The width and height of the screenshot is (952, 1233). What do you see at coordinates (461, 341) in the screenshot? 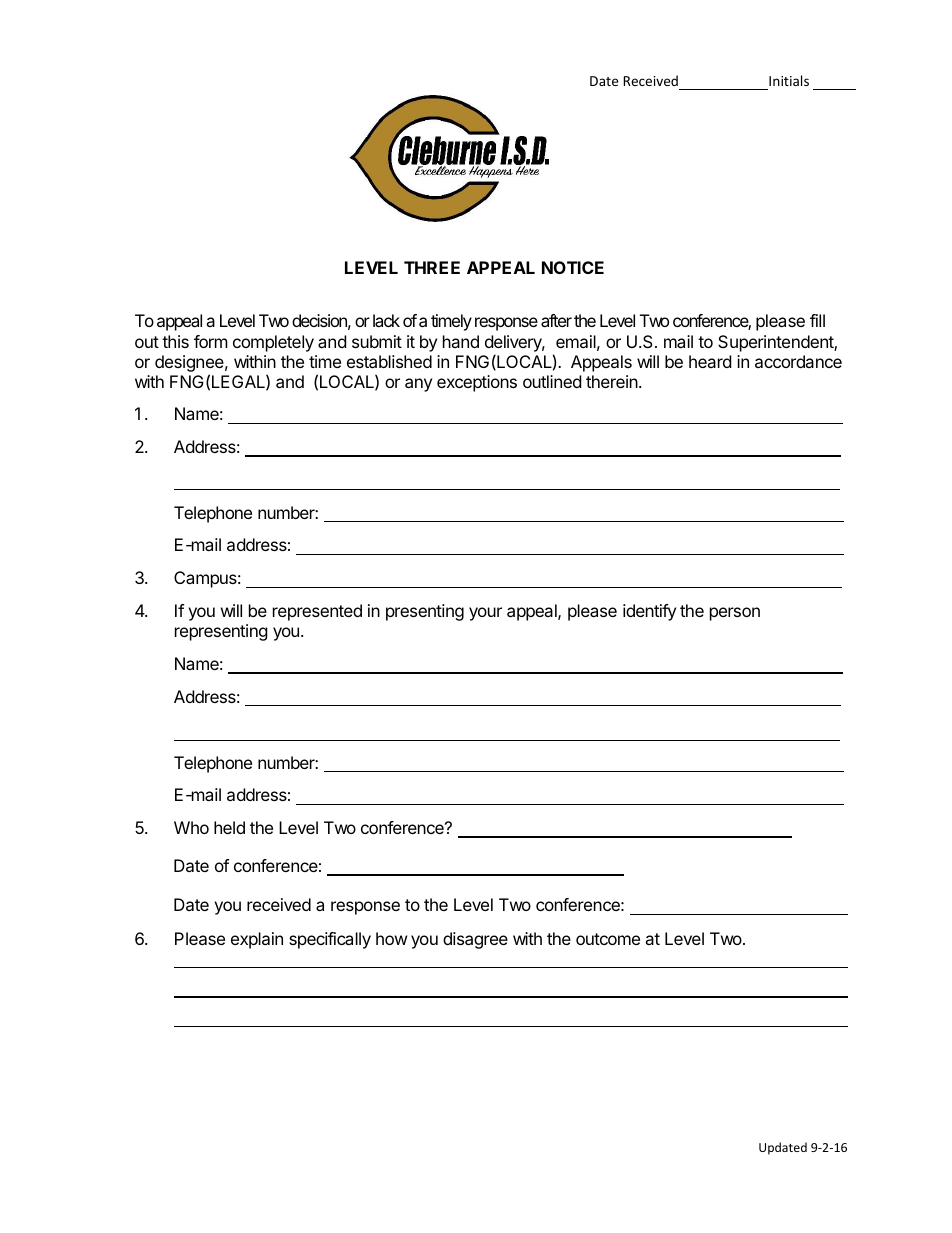
I see `hand` at bounding box center [461, 341].
